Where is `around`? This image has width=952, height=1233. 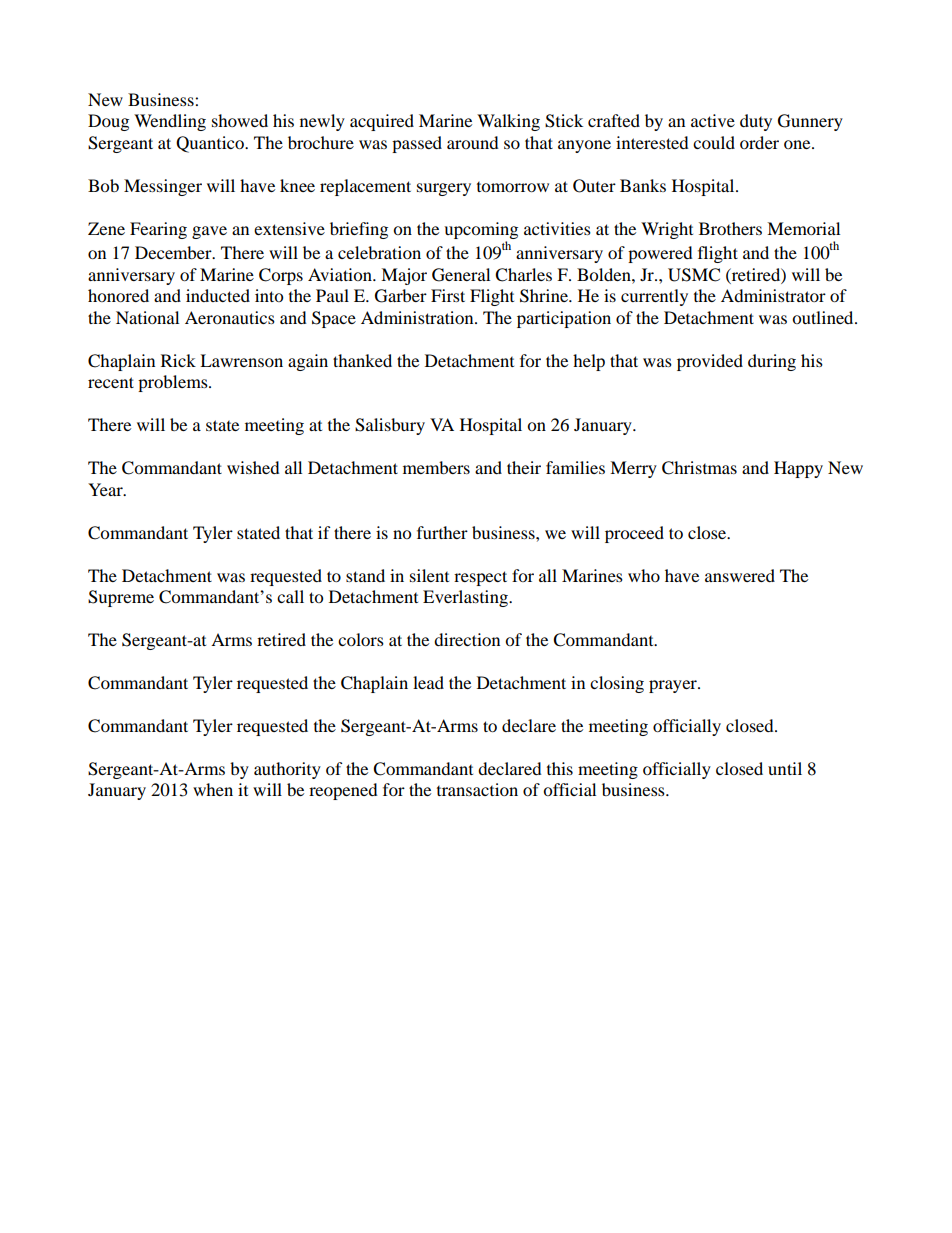
around is located at coordinates (473, 142).
